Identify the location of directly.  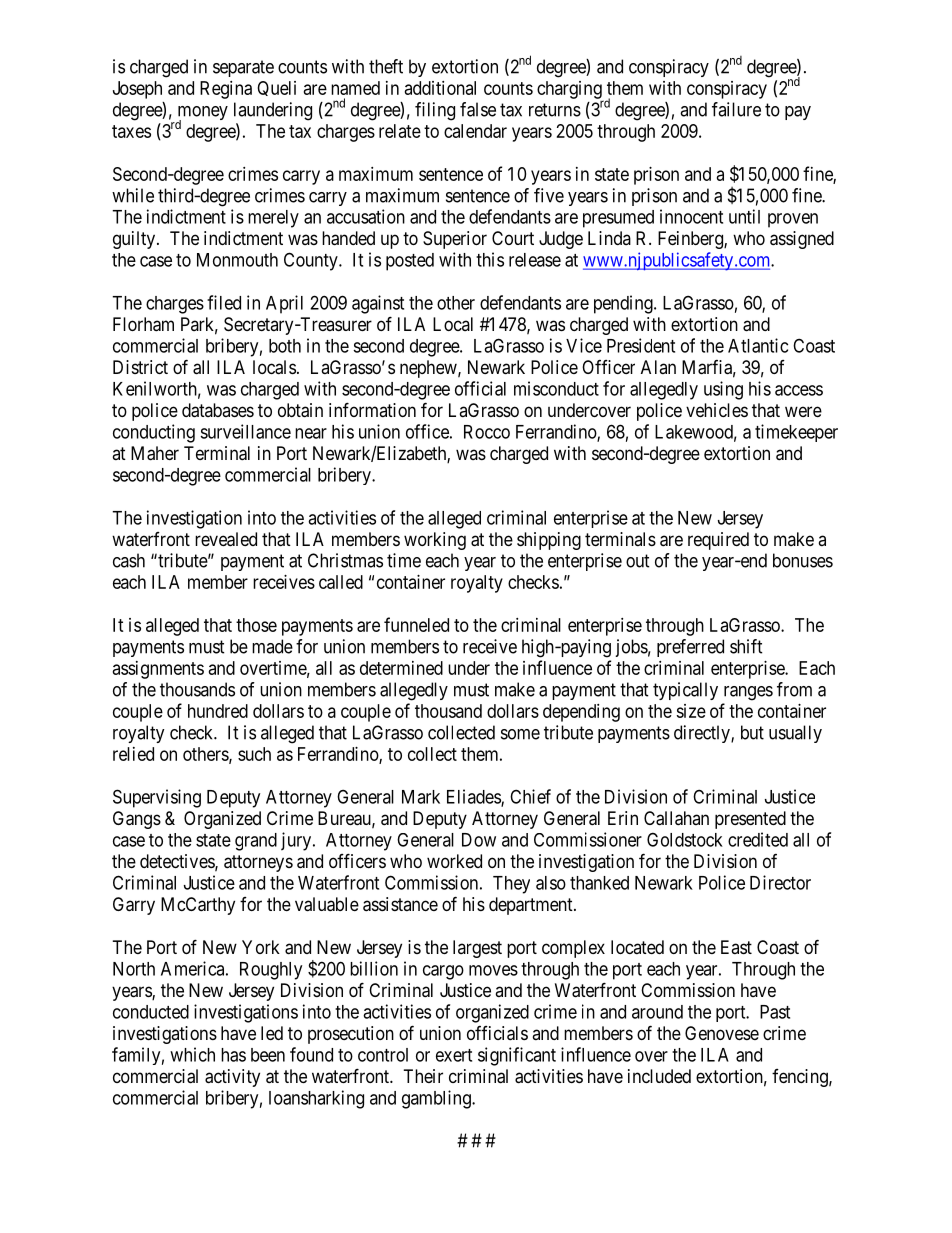
(703, 734).
